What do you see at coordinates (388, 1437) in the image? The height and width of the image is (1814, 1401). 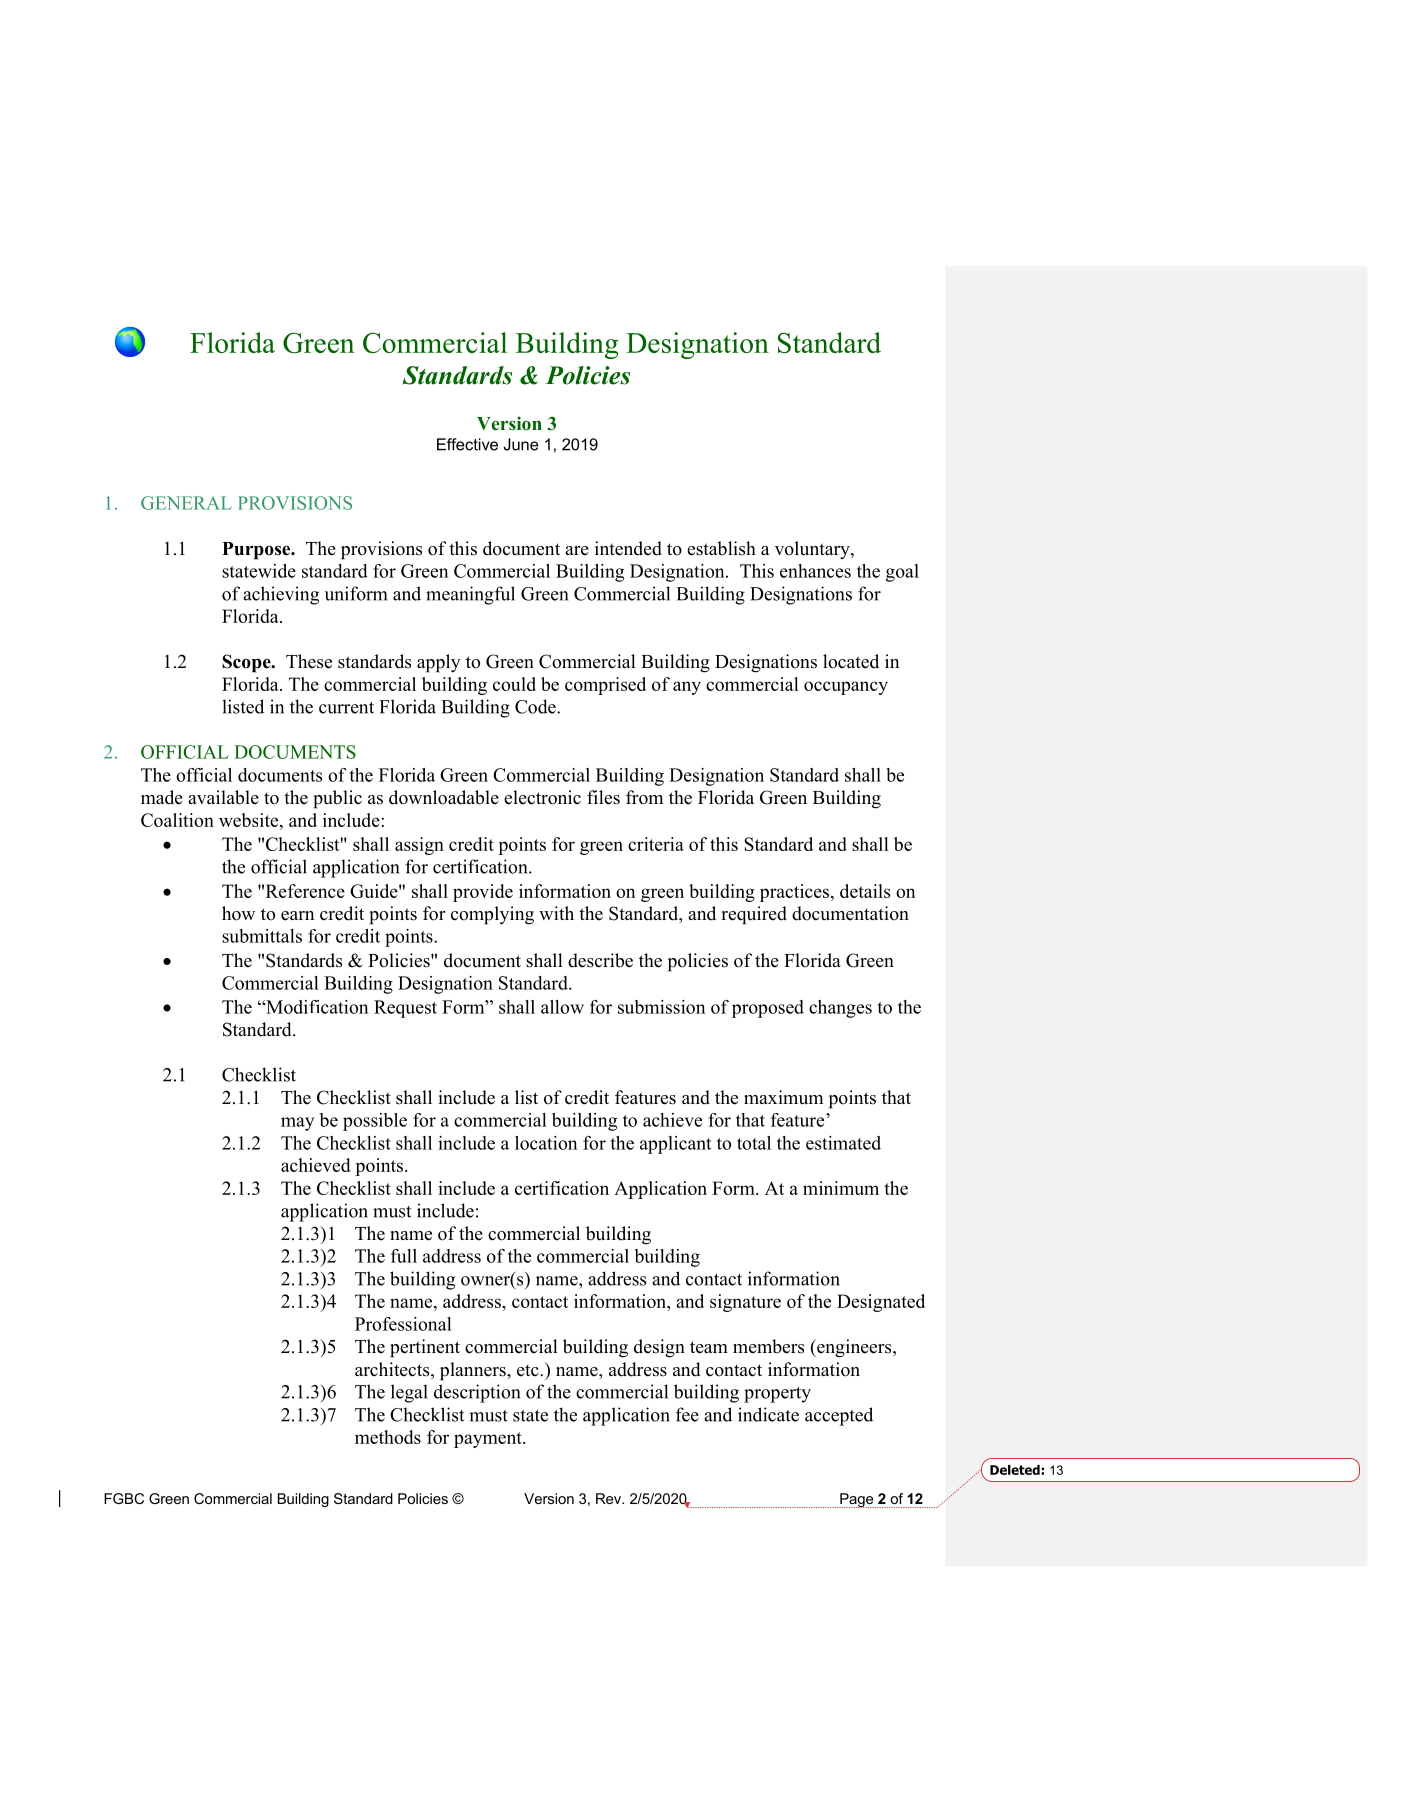 I see `methods` at bounding box center [388, 1437].
